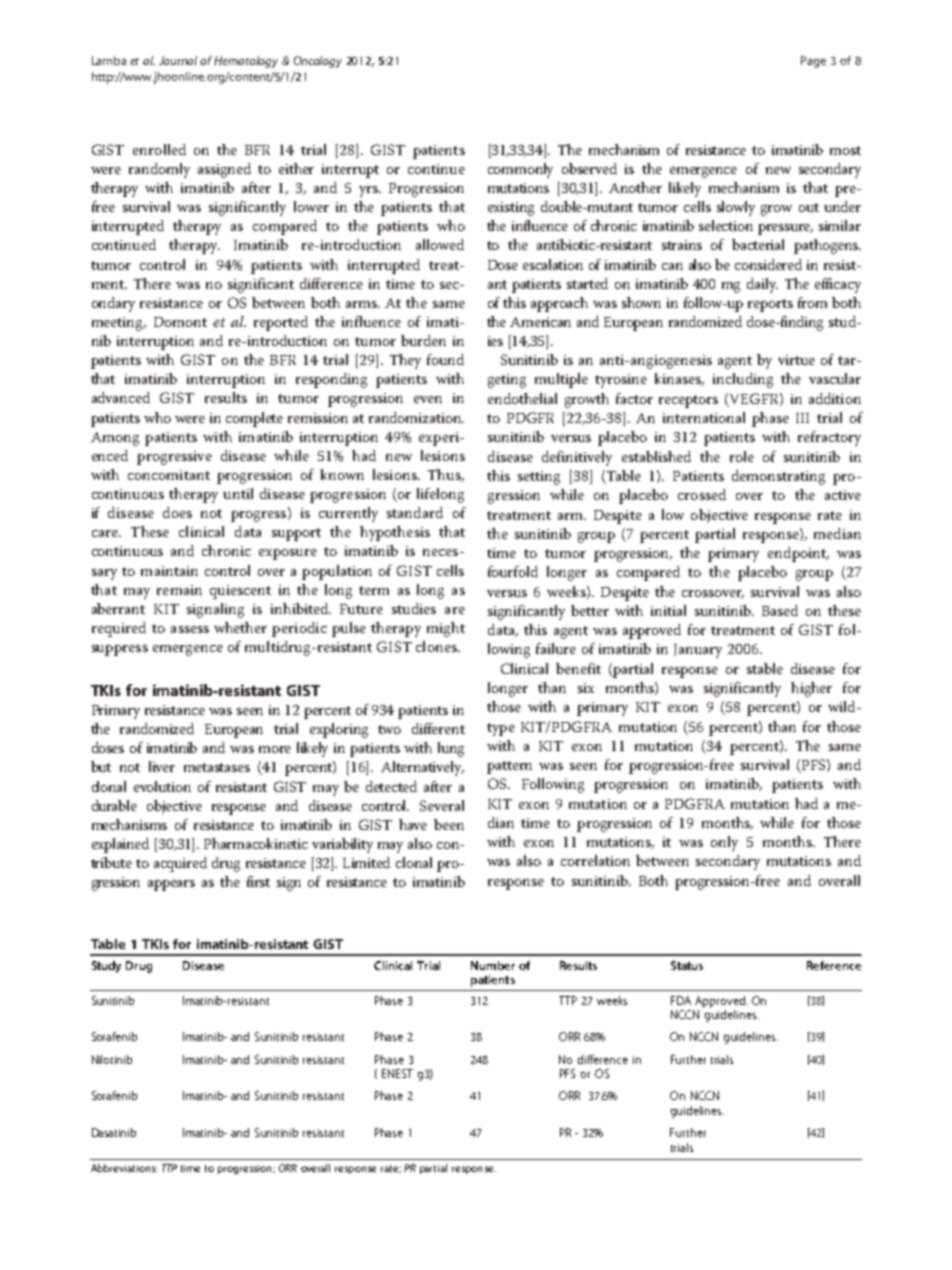  Describe the element at coordinates (318, 62) in the screenshot. I see `Oncology` at that location.
